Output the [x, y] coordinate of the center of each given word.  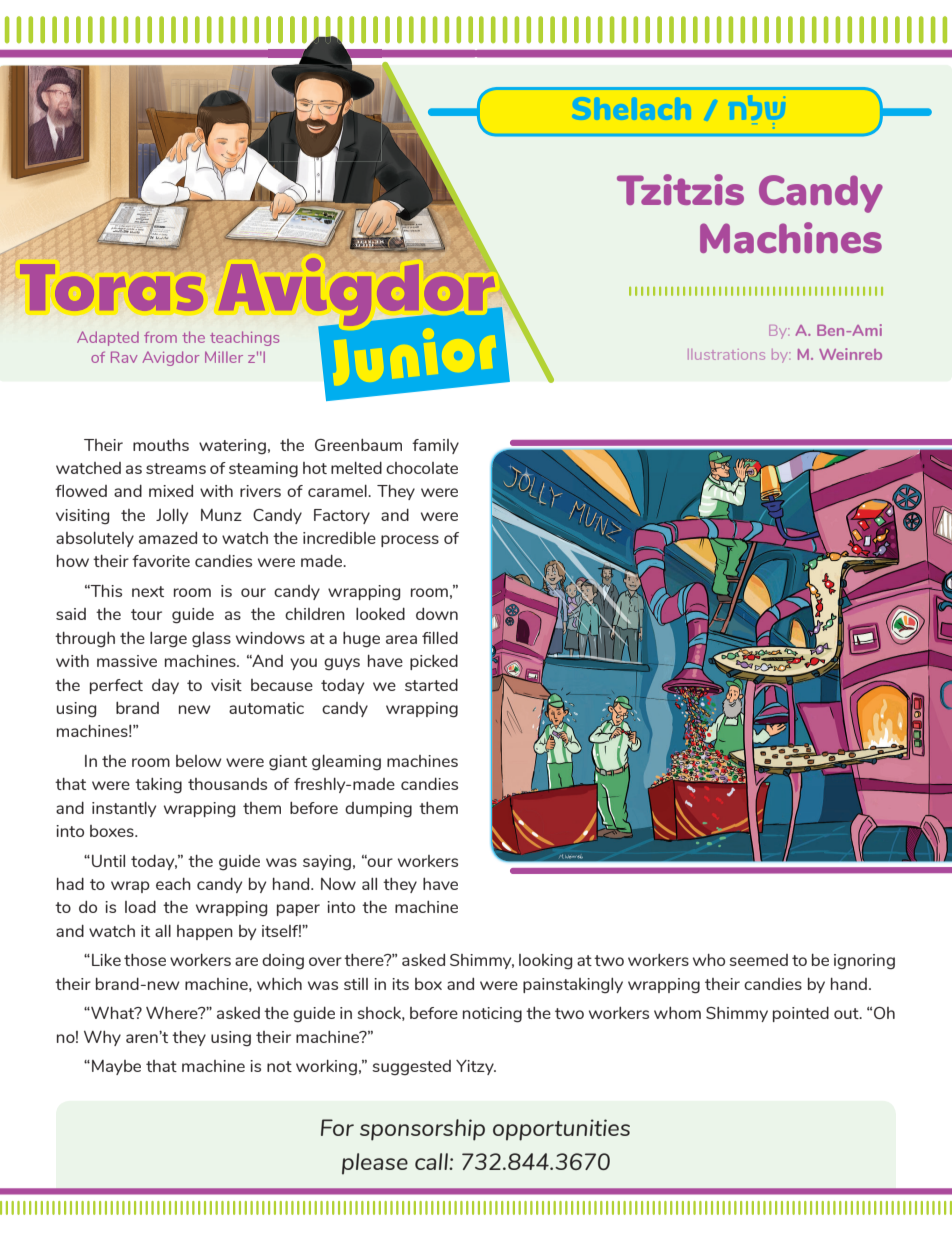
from [160, 337]
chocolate [422, 468]
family [435, 446]
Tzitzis [680, 189]
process [410, 541]
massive [127, 661]
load [140, 906]
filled [440, 637]
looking [545, 962]
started [431, 684]
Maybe [116, 1067]
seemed [758, 960]
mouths [161, 445]
